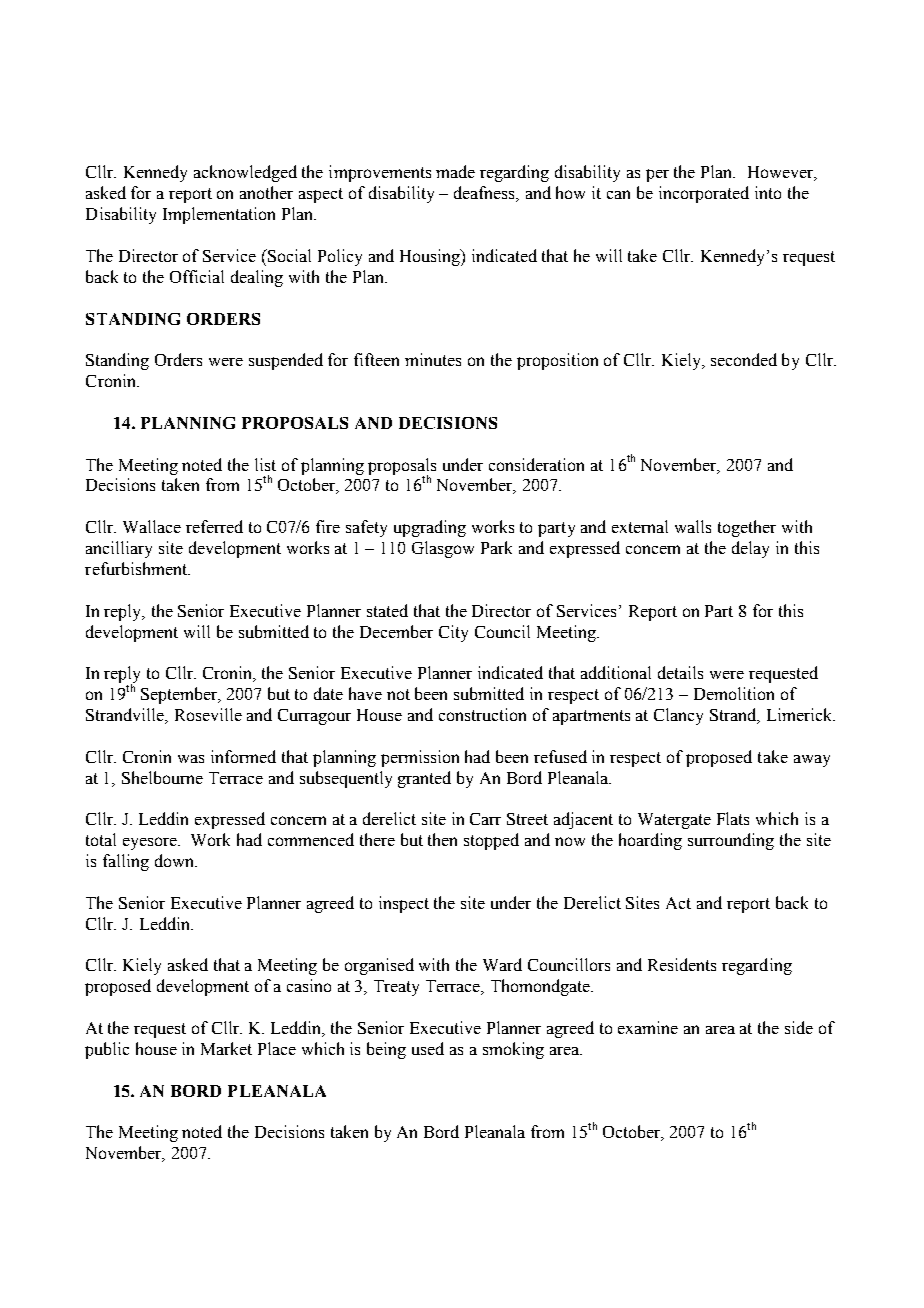  I want to click on delay, so click(750, 549).
